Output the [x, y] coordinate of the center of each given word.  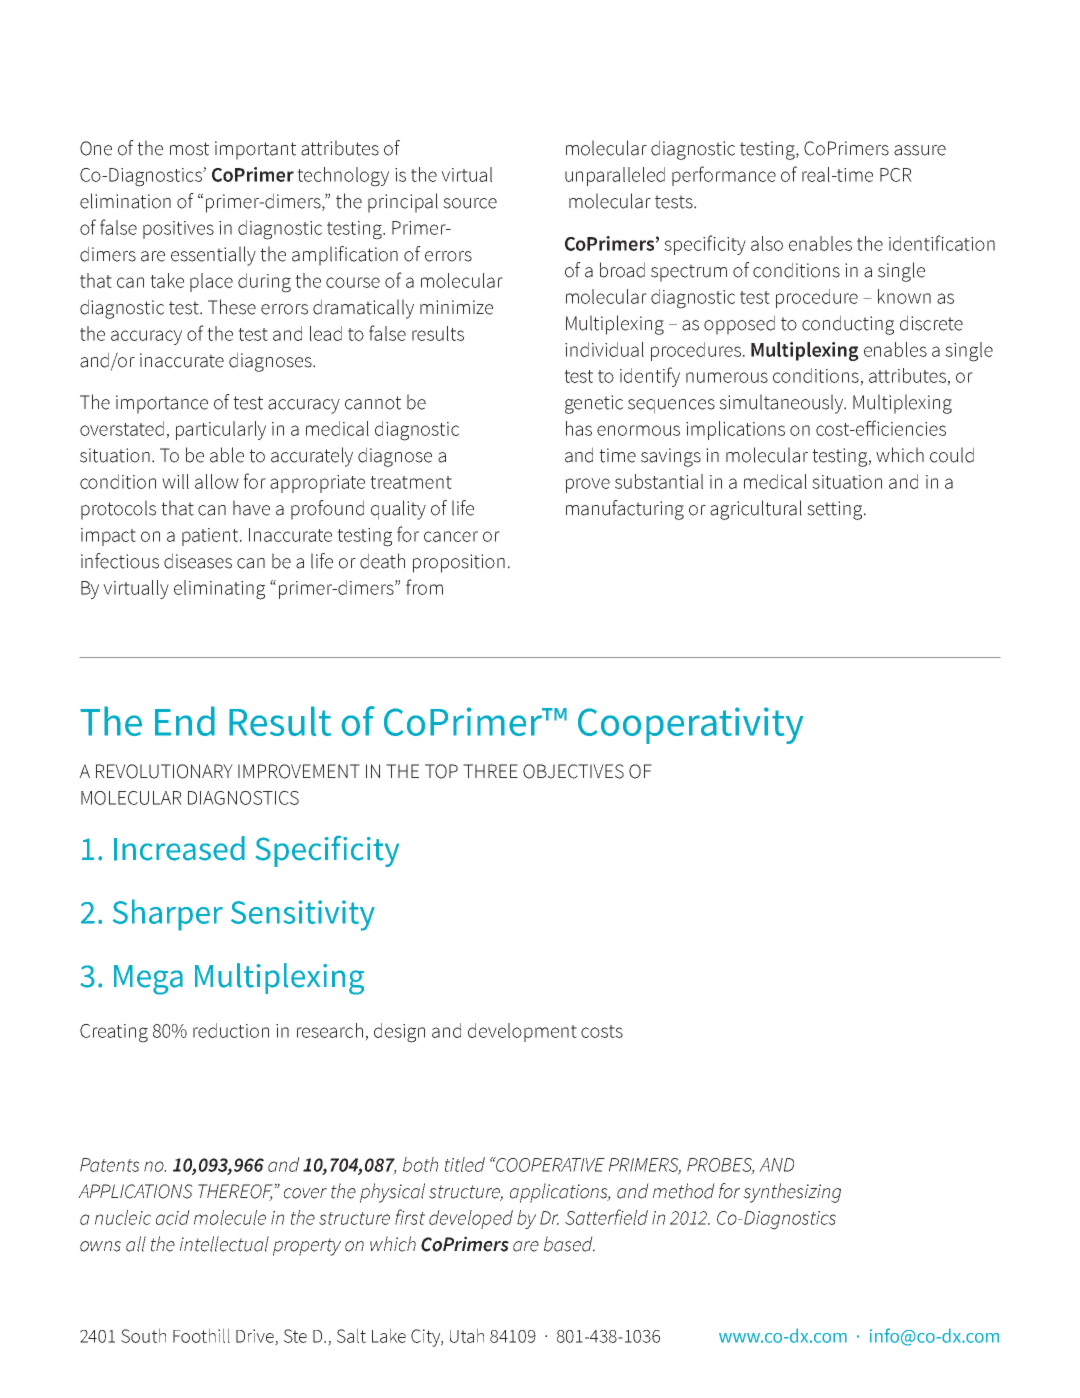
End [185, 721]
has [579, 428]
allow [217, 481]
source [470, 203]
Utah [467, 1335]
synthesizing [792, 1193]
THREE [490, 771]
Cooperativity [690, 725]
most [189, 149]
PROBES [721, 1166]
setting [836, 510]
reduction [231, 1030]
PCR [896, 175]
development [522, 1032]
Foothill [201, 1335]
